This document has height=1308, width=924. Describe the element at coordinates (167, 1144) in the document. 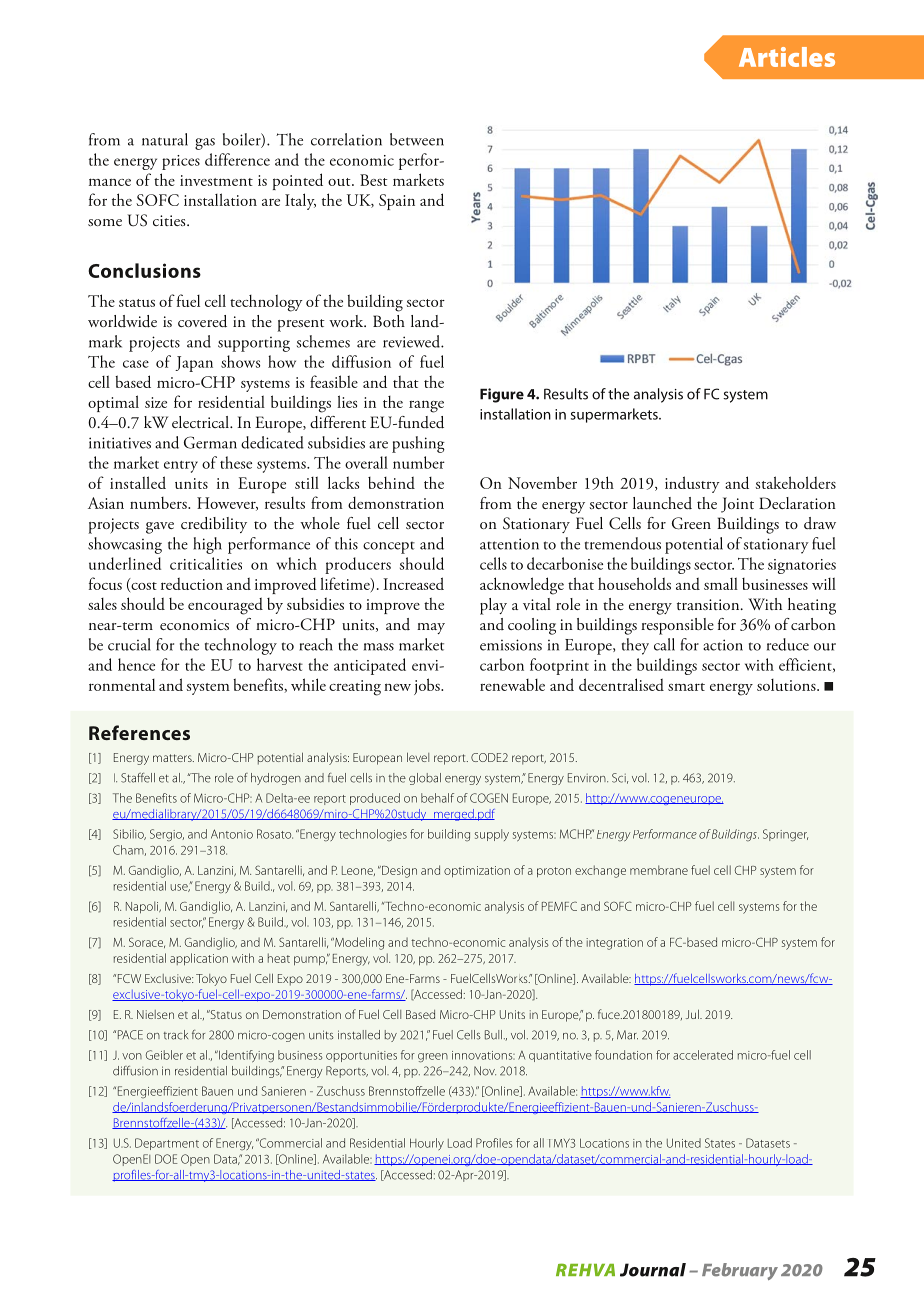

I see `Department` at that location.
